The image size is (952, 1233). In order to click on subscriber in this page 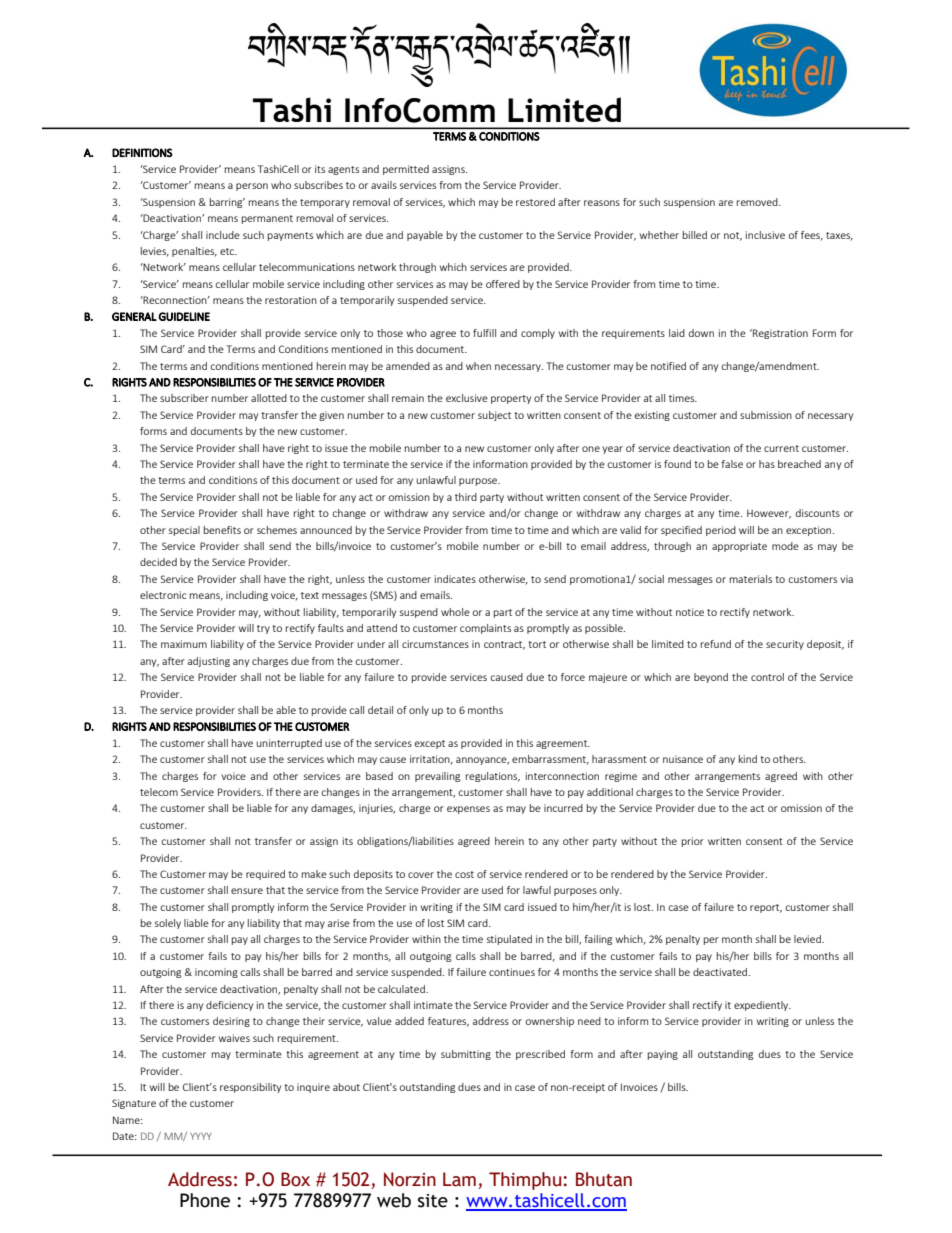, I will do `click(184, 398)`.
